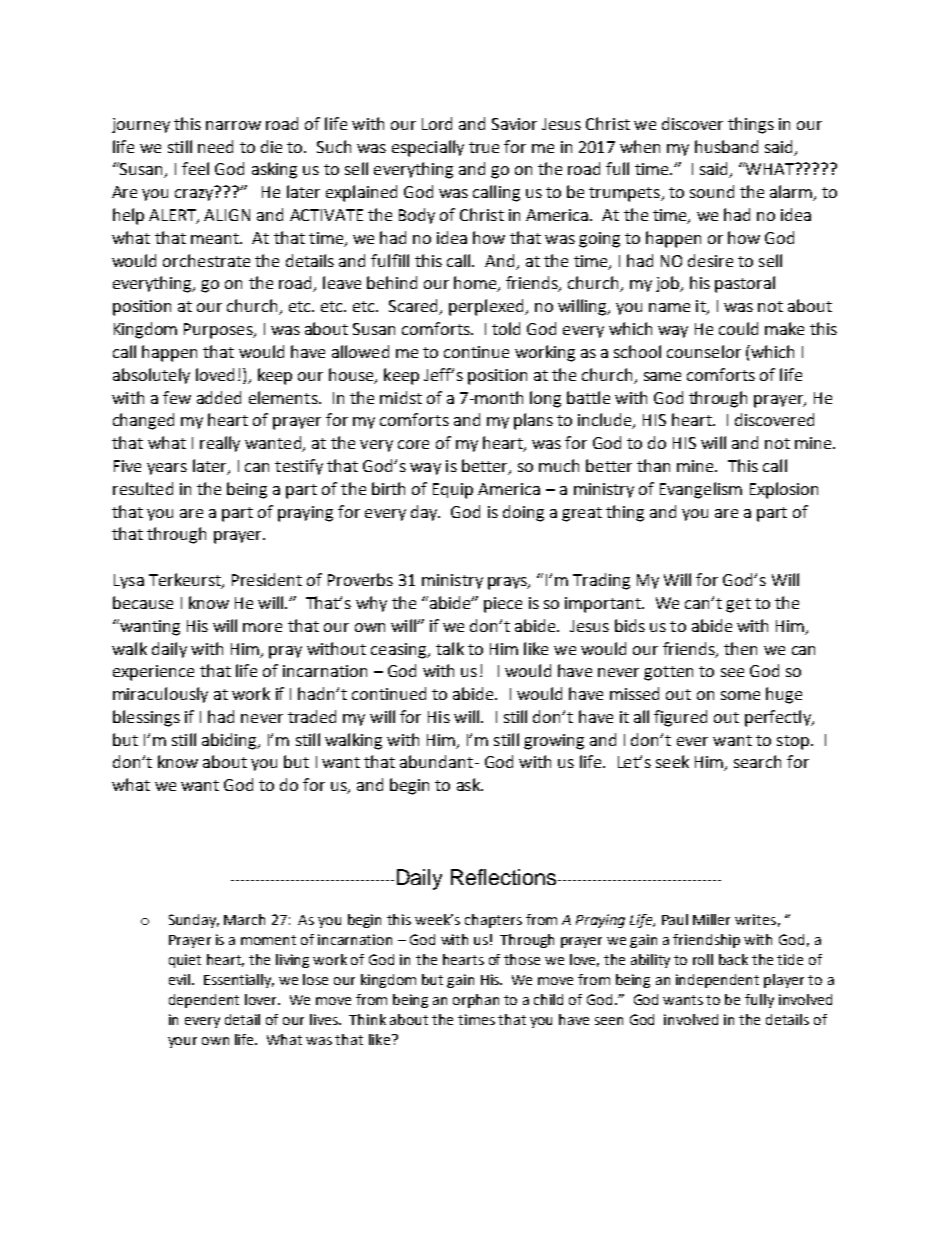 The width and height of the image is (952, 1233). Describe the element at coordinates (220, 444) in the image. I see `really` at that location.
